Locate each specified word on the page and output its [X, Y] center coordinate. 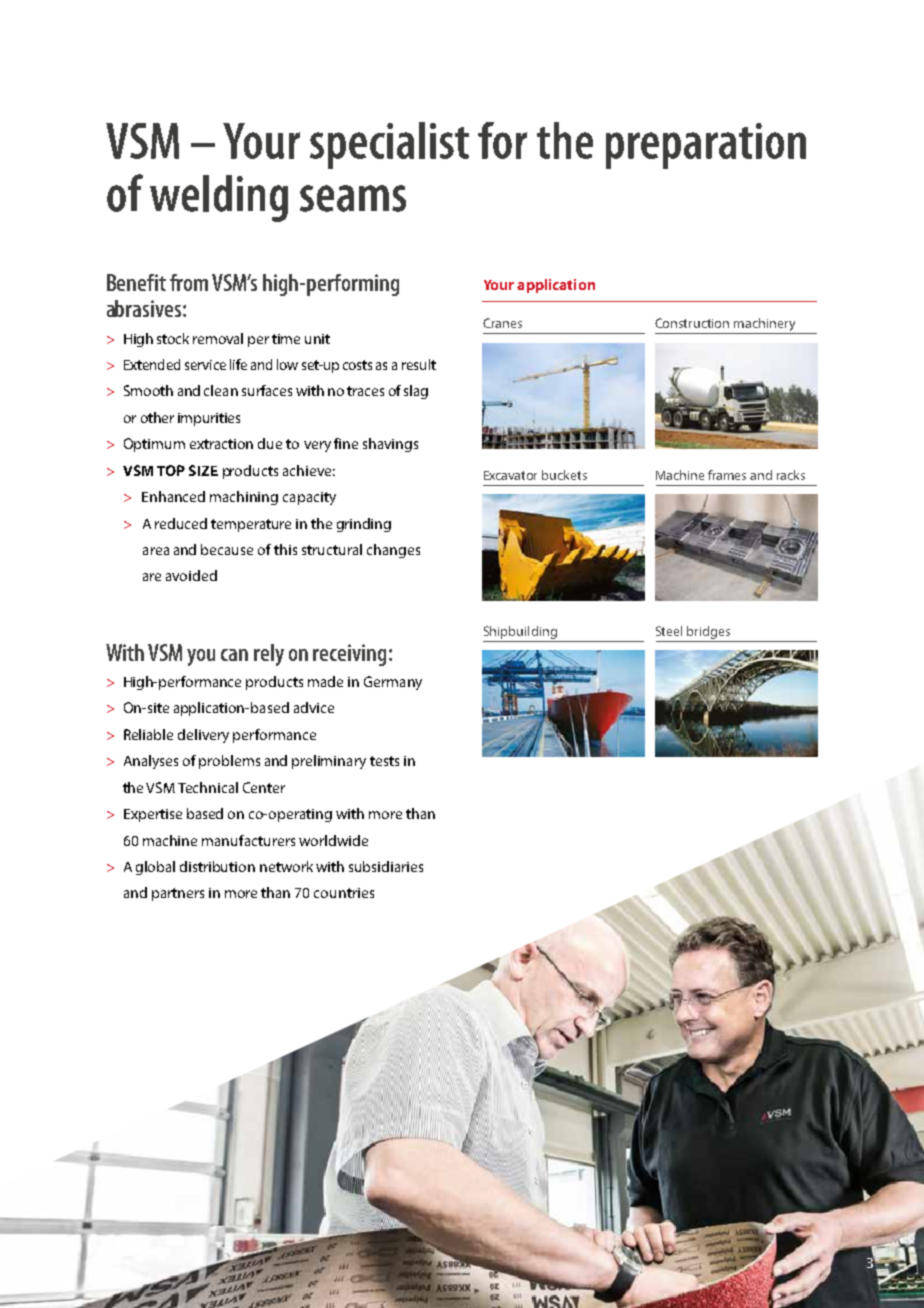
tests [384, 761]
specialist [389, 145]
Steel [669, 631]
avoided [191, 575]
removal [218, 338]
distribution [217, 866]
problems [229, 762]
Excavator [510, 475]
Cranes [502, 323]
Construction [692, 323]
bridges [708, 632]
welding [219, 198]
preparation [706, 146]
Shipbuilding [520, 632]
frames [727, 475]
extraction [221, 444]
